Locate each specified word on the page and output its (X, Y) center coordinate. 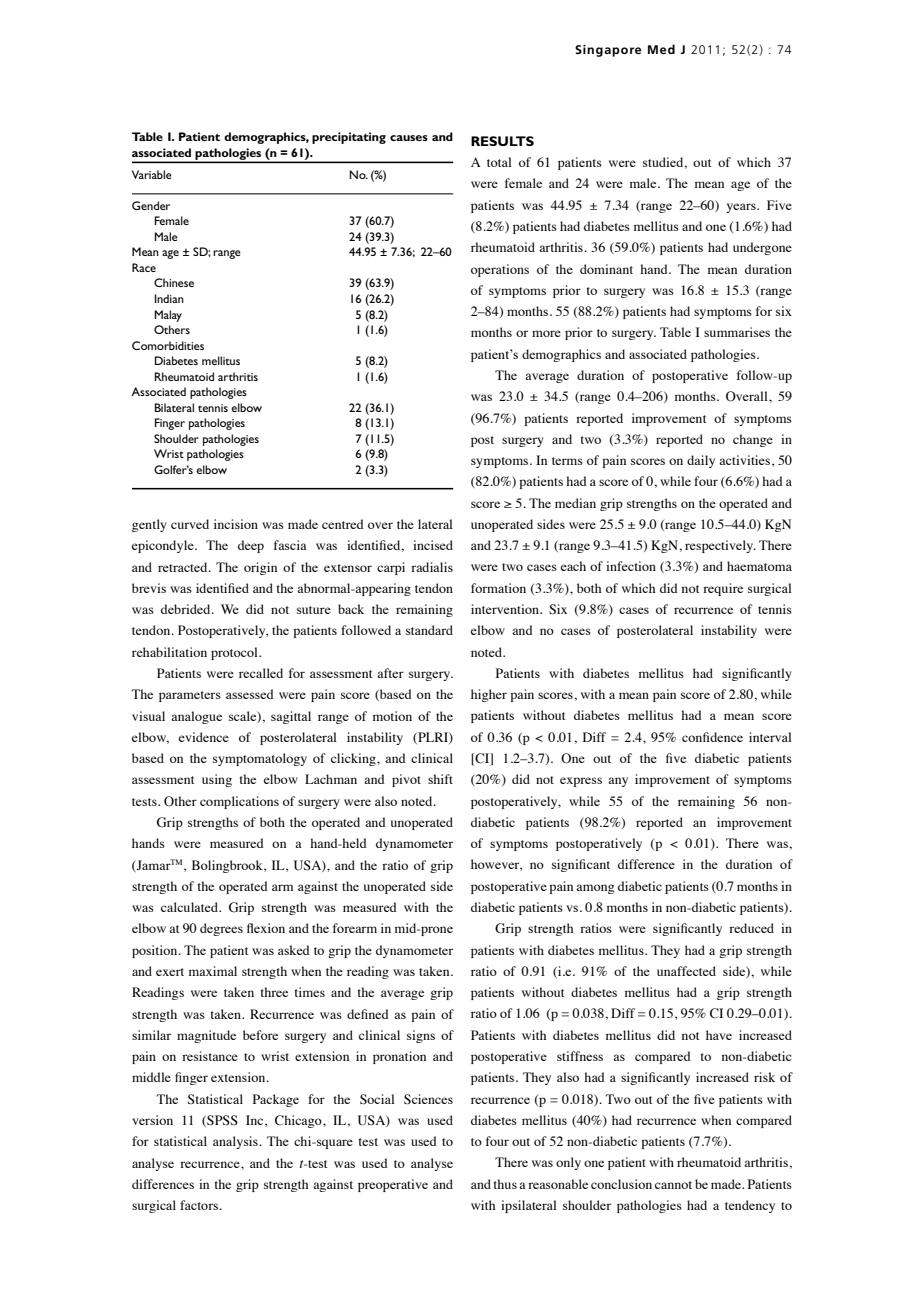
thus (505, 1184)
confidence (712, 737)
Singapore (608, 51)
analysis (235, 1142)
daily (701, 461)
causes (409, 138)
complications (239, 802)
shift (440, 779)
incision (236, 524)
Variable (152, 174)
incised (433, 545)
